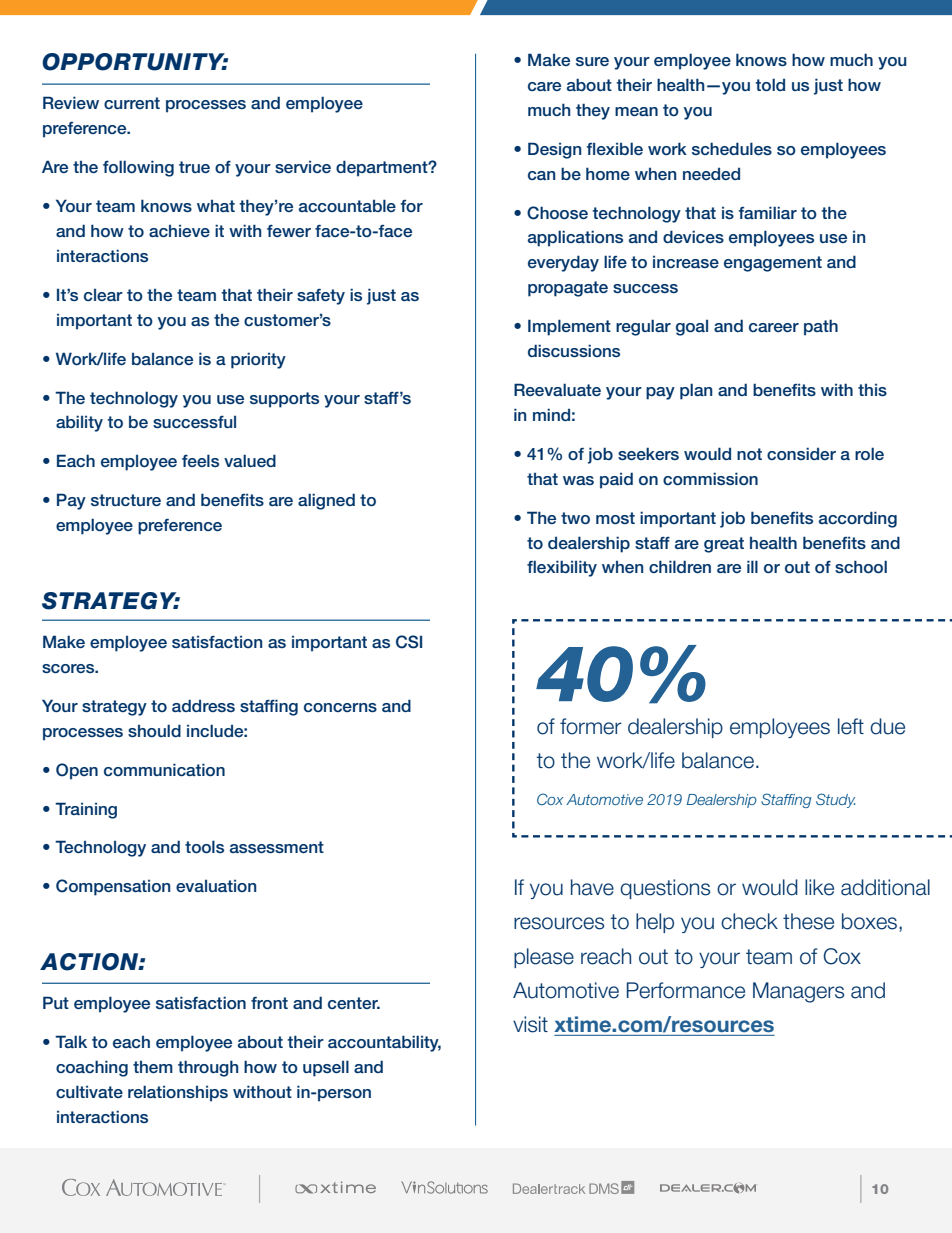  Describe the element at coordinates (153, 1067) in the screenshot. I see `them` at that location.
